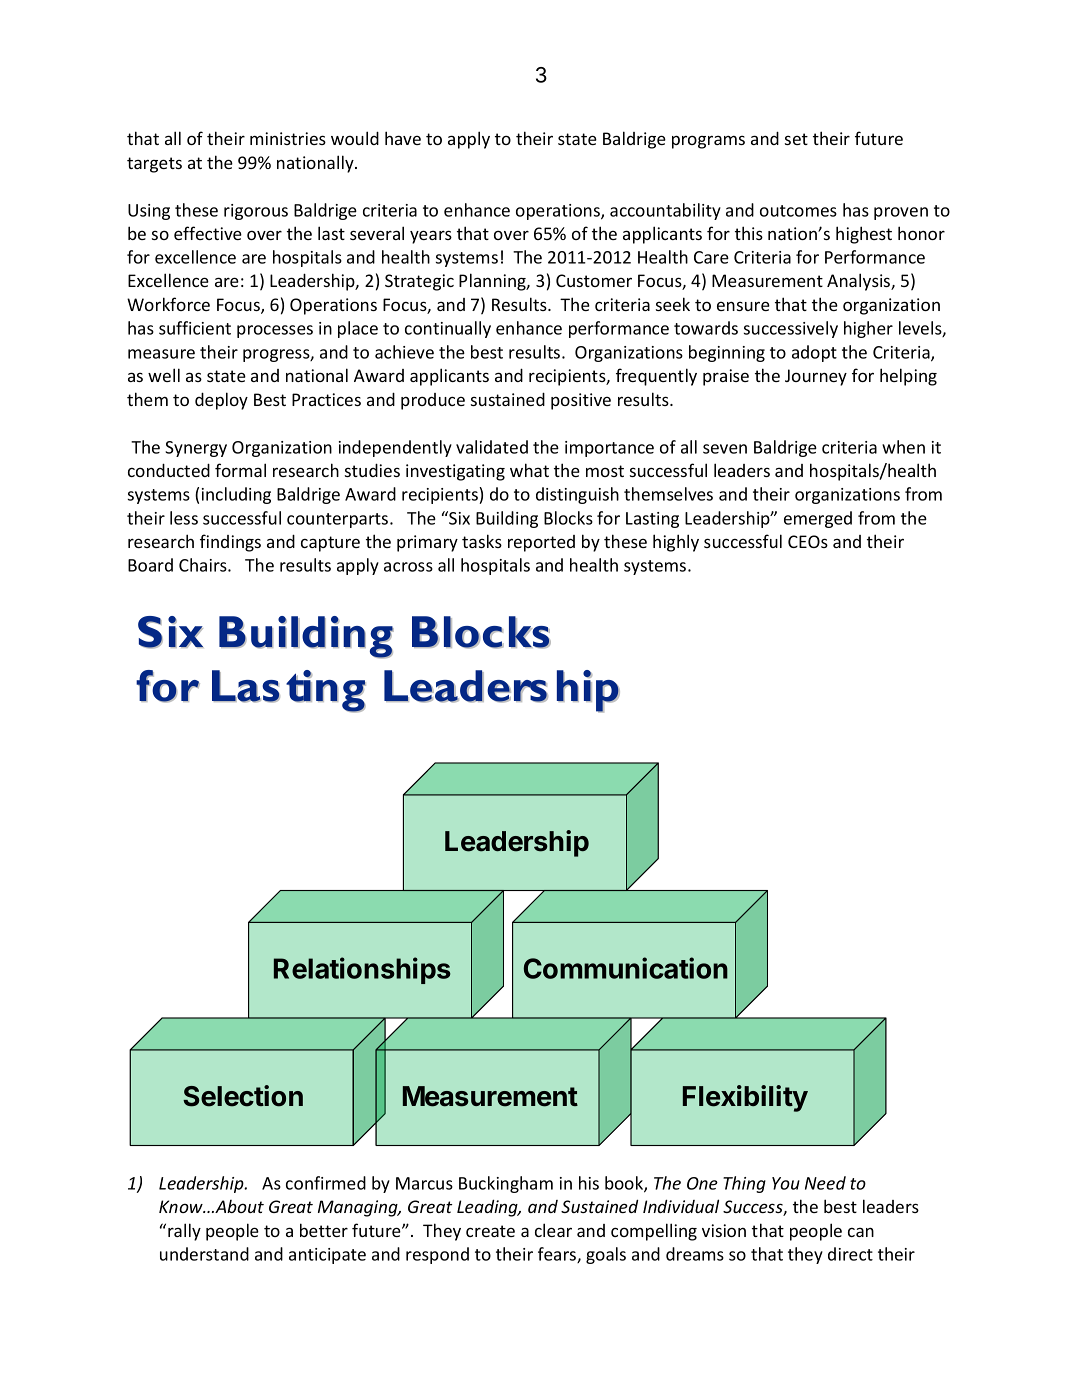  I want to click on rigorous, so click(256, 212).
